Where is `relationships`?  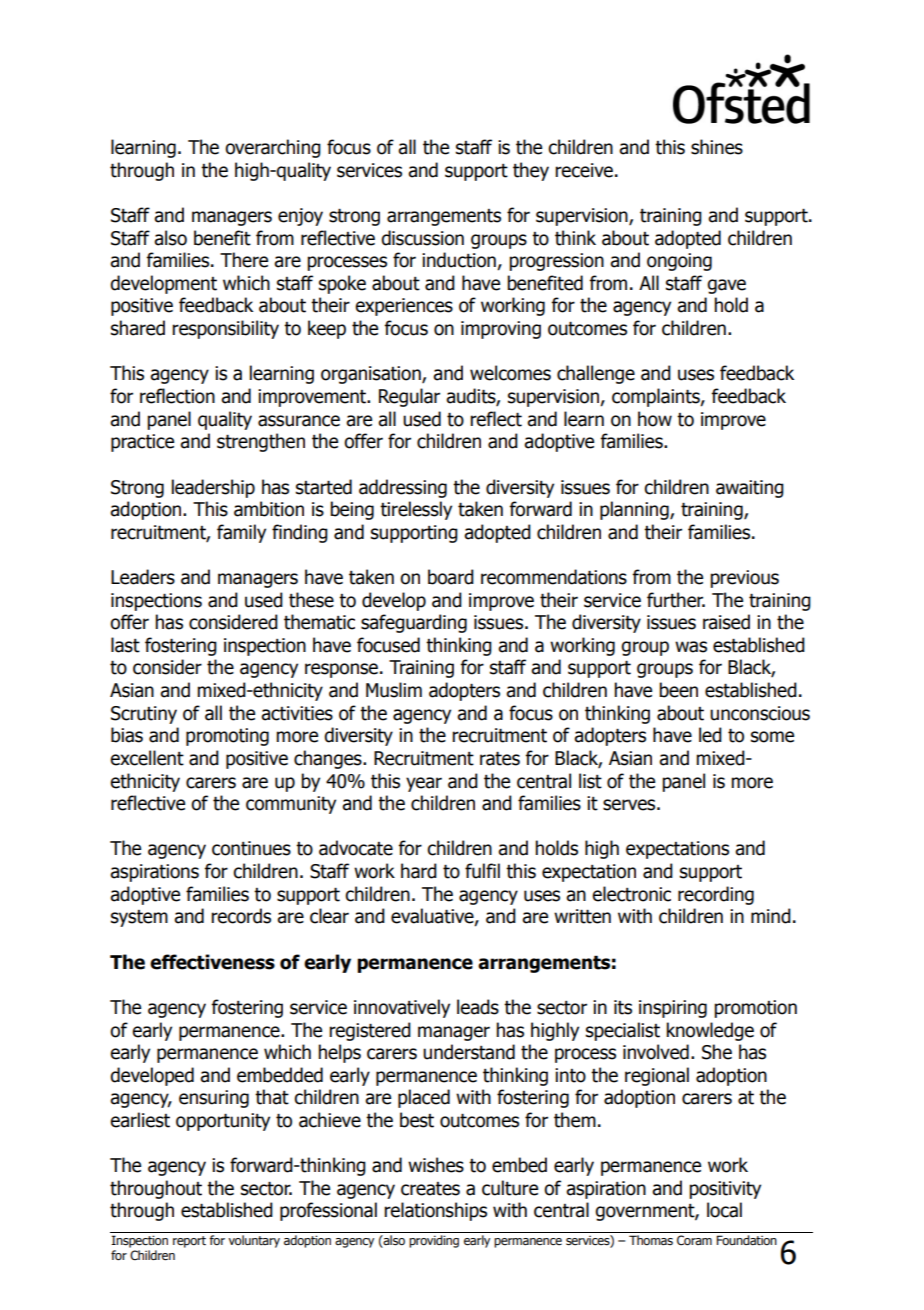 relationships is located at coordinates (435, 1211).
